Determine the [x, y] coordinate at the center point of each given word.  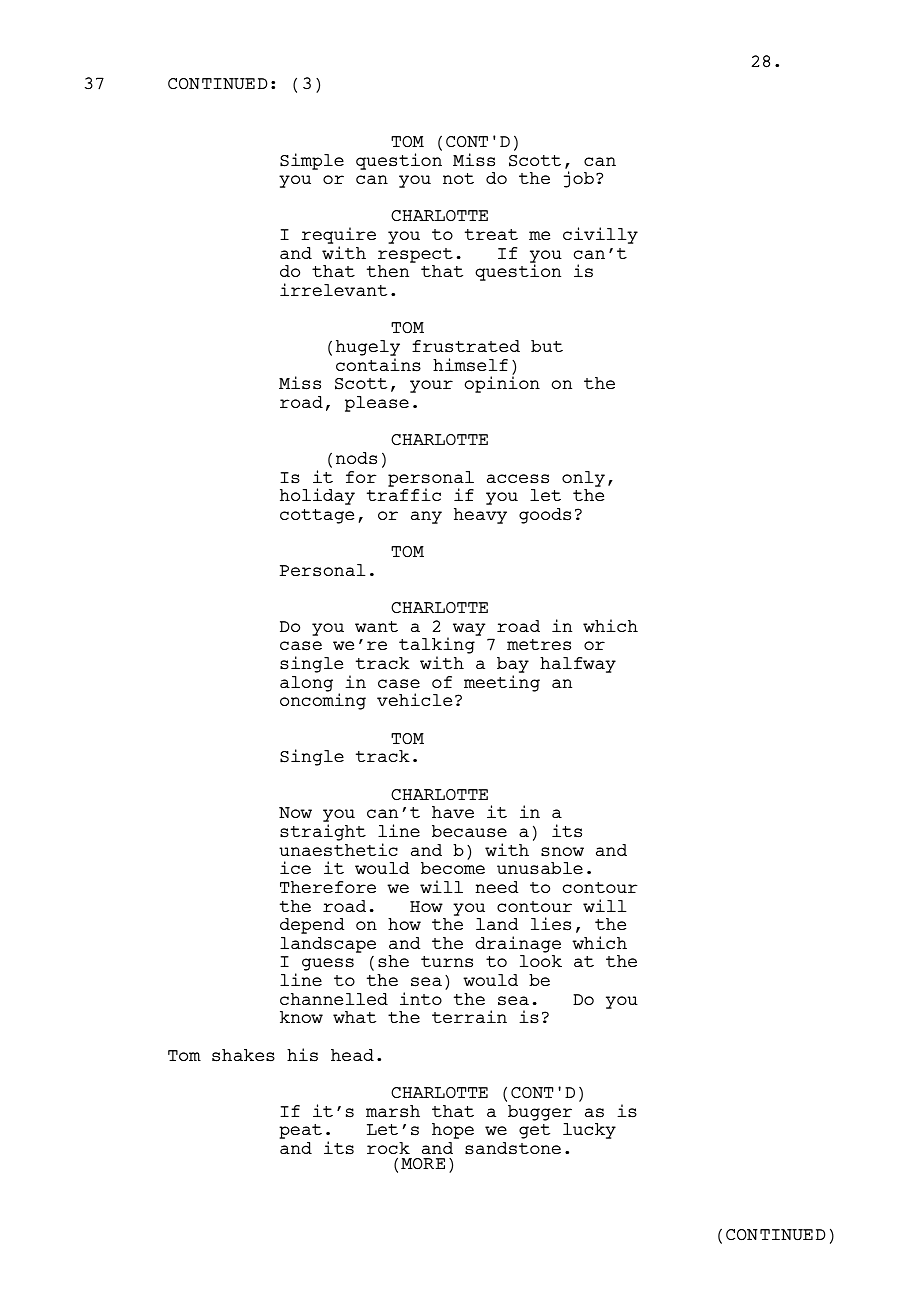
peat [300, 1131]
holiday [317, 496]
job [579, 179]
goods [545, 516]
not [458, 178]
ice [295, 867]
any [426, 517]
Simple [312, 161]
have [453, 812]
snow [562, 852]
